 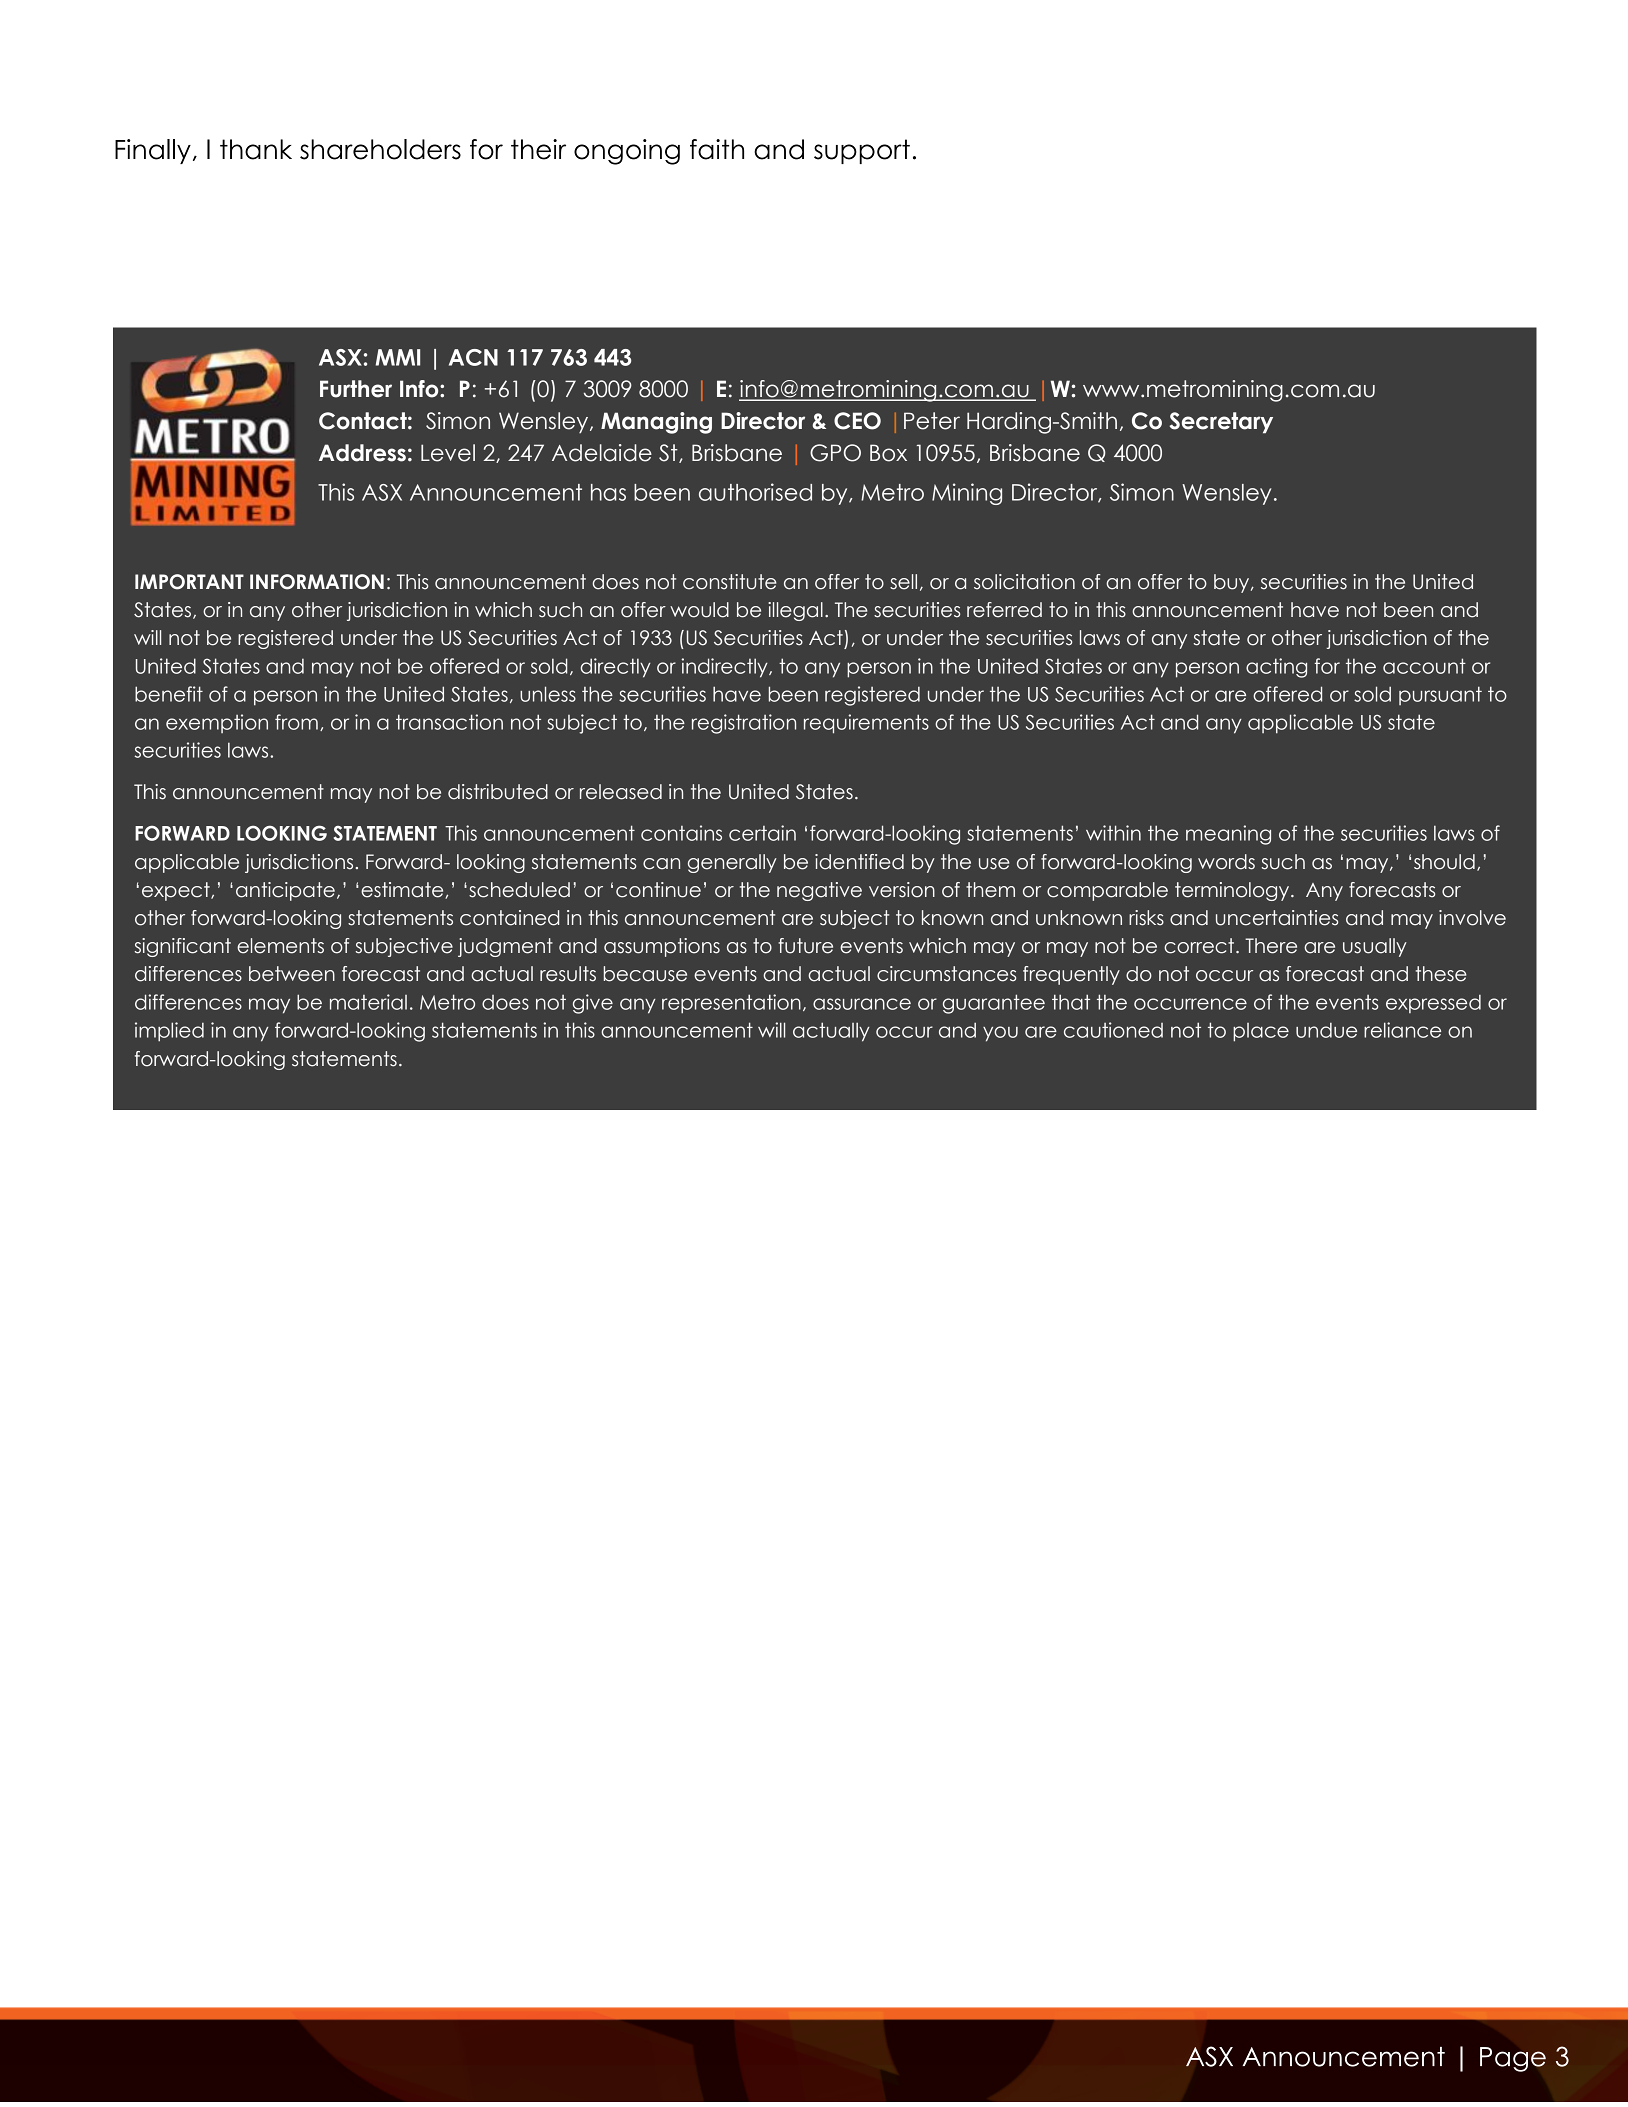 I want to click on acting, so click(x=1276, y=668).
